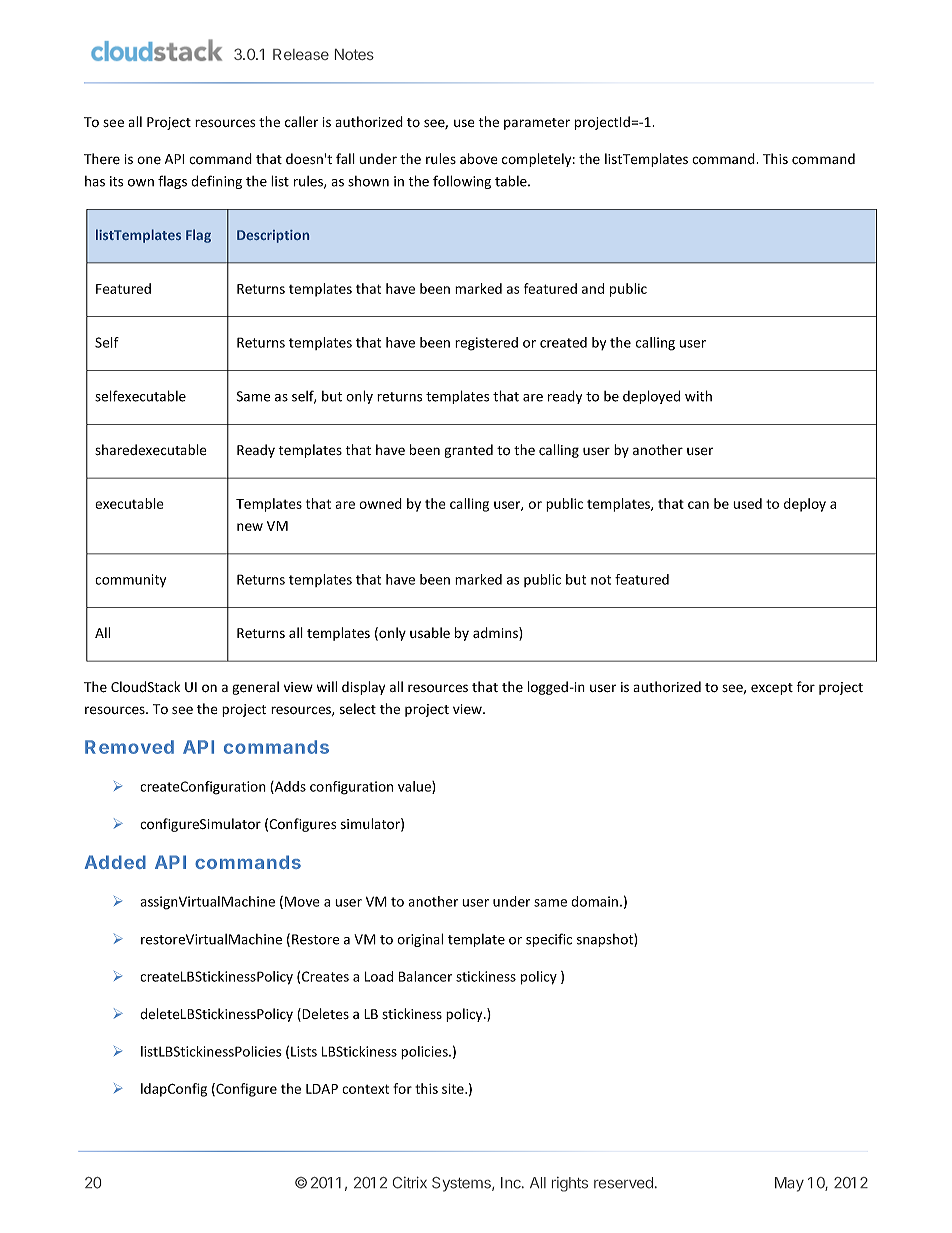 This screenshot has height=1233, width=952. Describe the element at coordinates (698, 396) in the screenshot. I see `with` at that location.
